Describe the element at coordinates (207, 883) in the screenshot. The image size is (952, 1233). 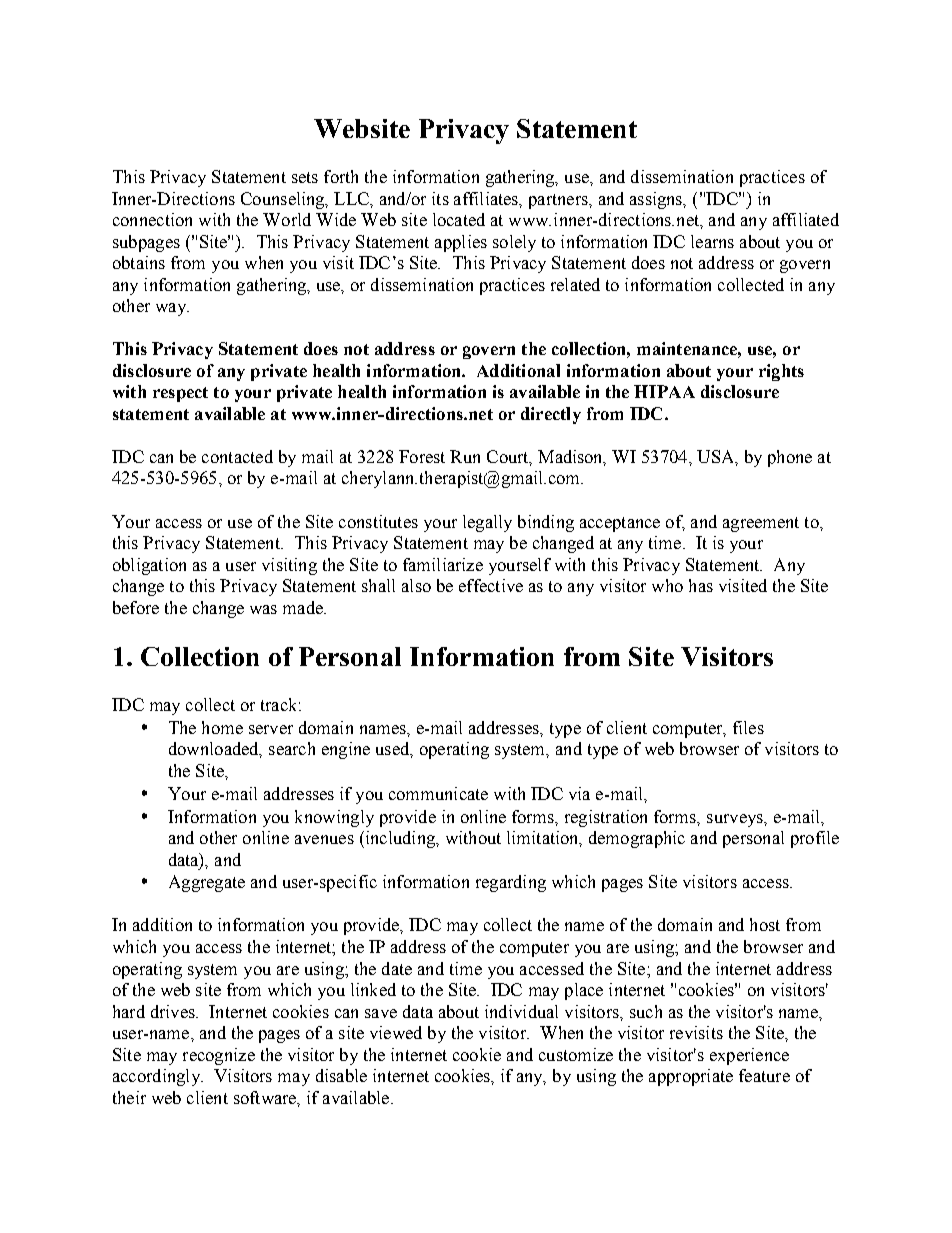
I see `Aggregate` at that location.
